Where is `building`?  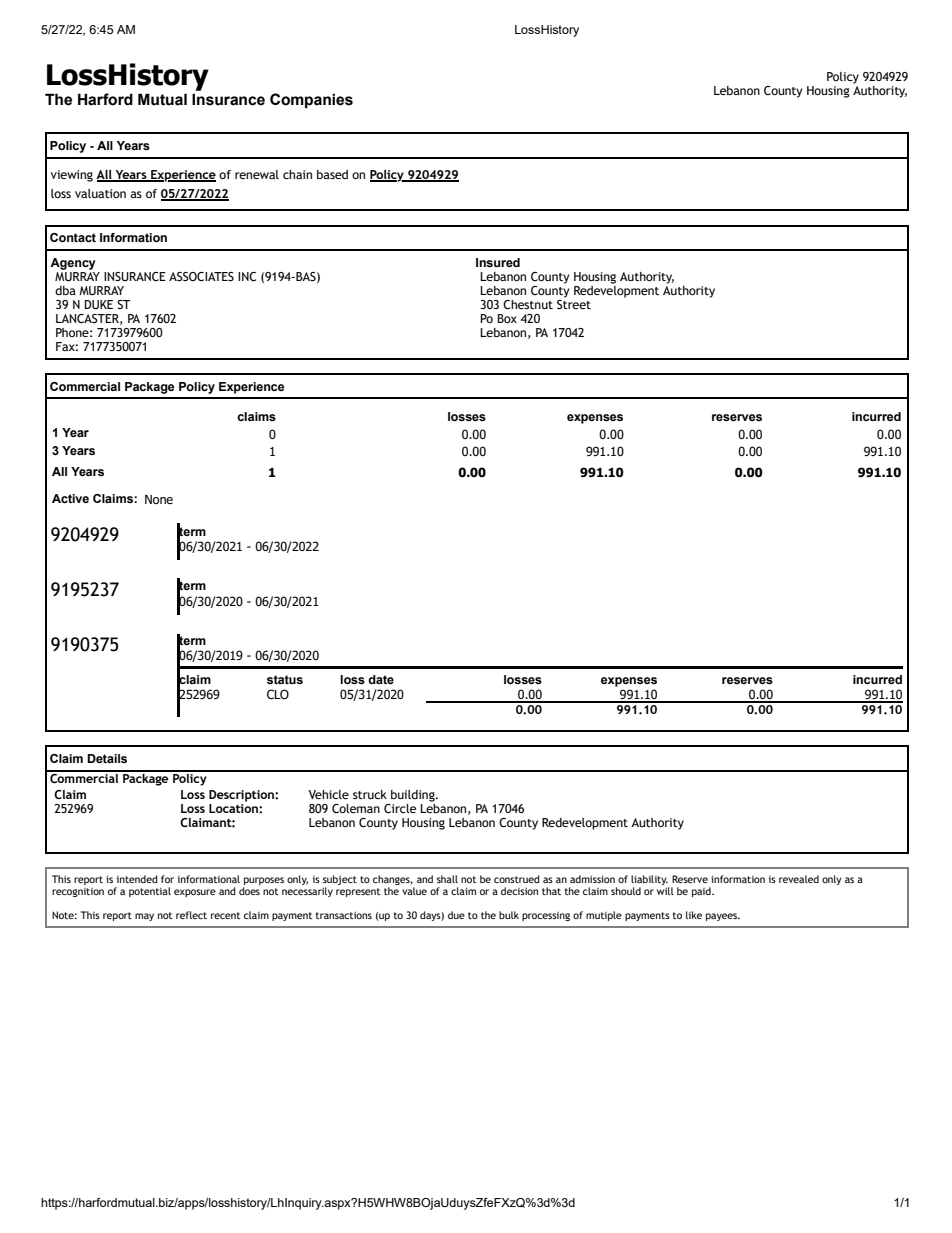 building is located at coordinates (414, 796).
